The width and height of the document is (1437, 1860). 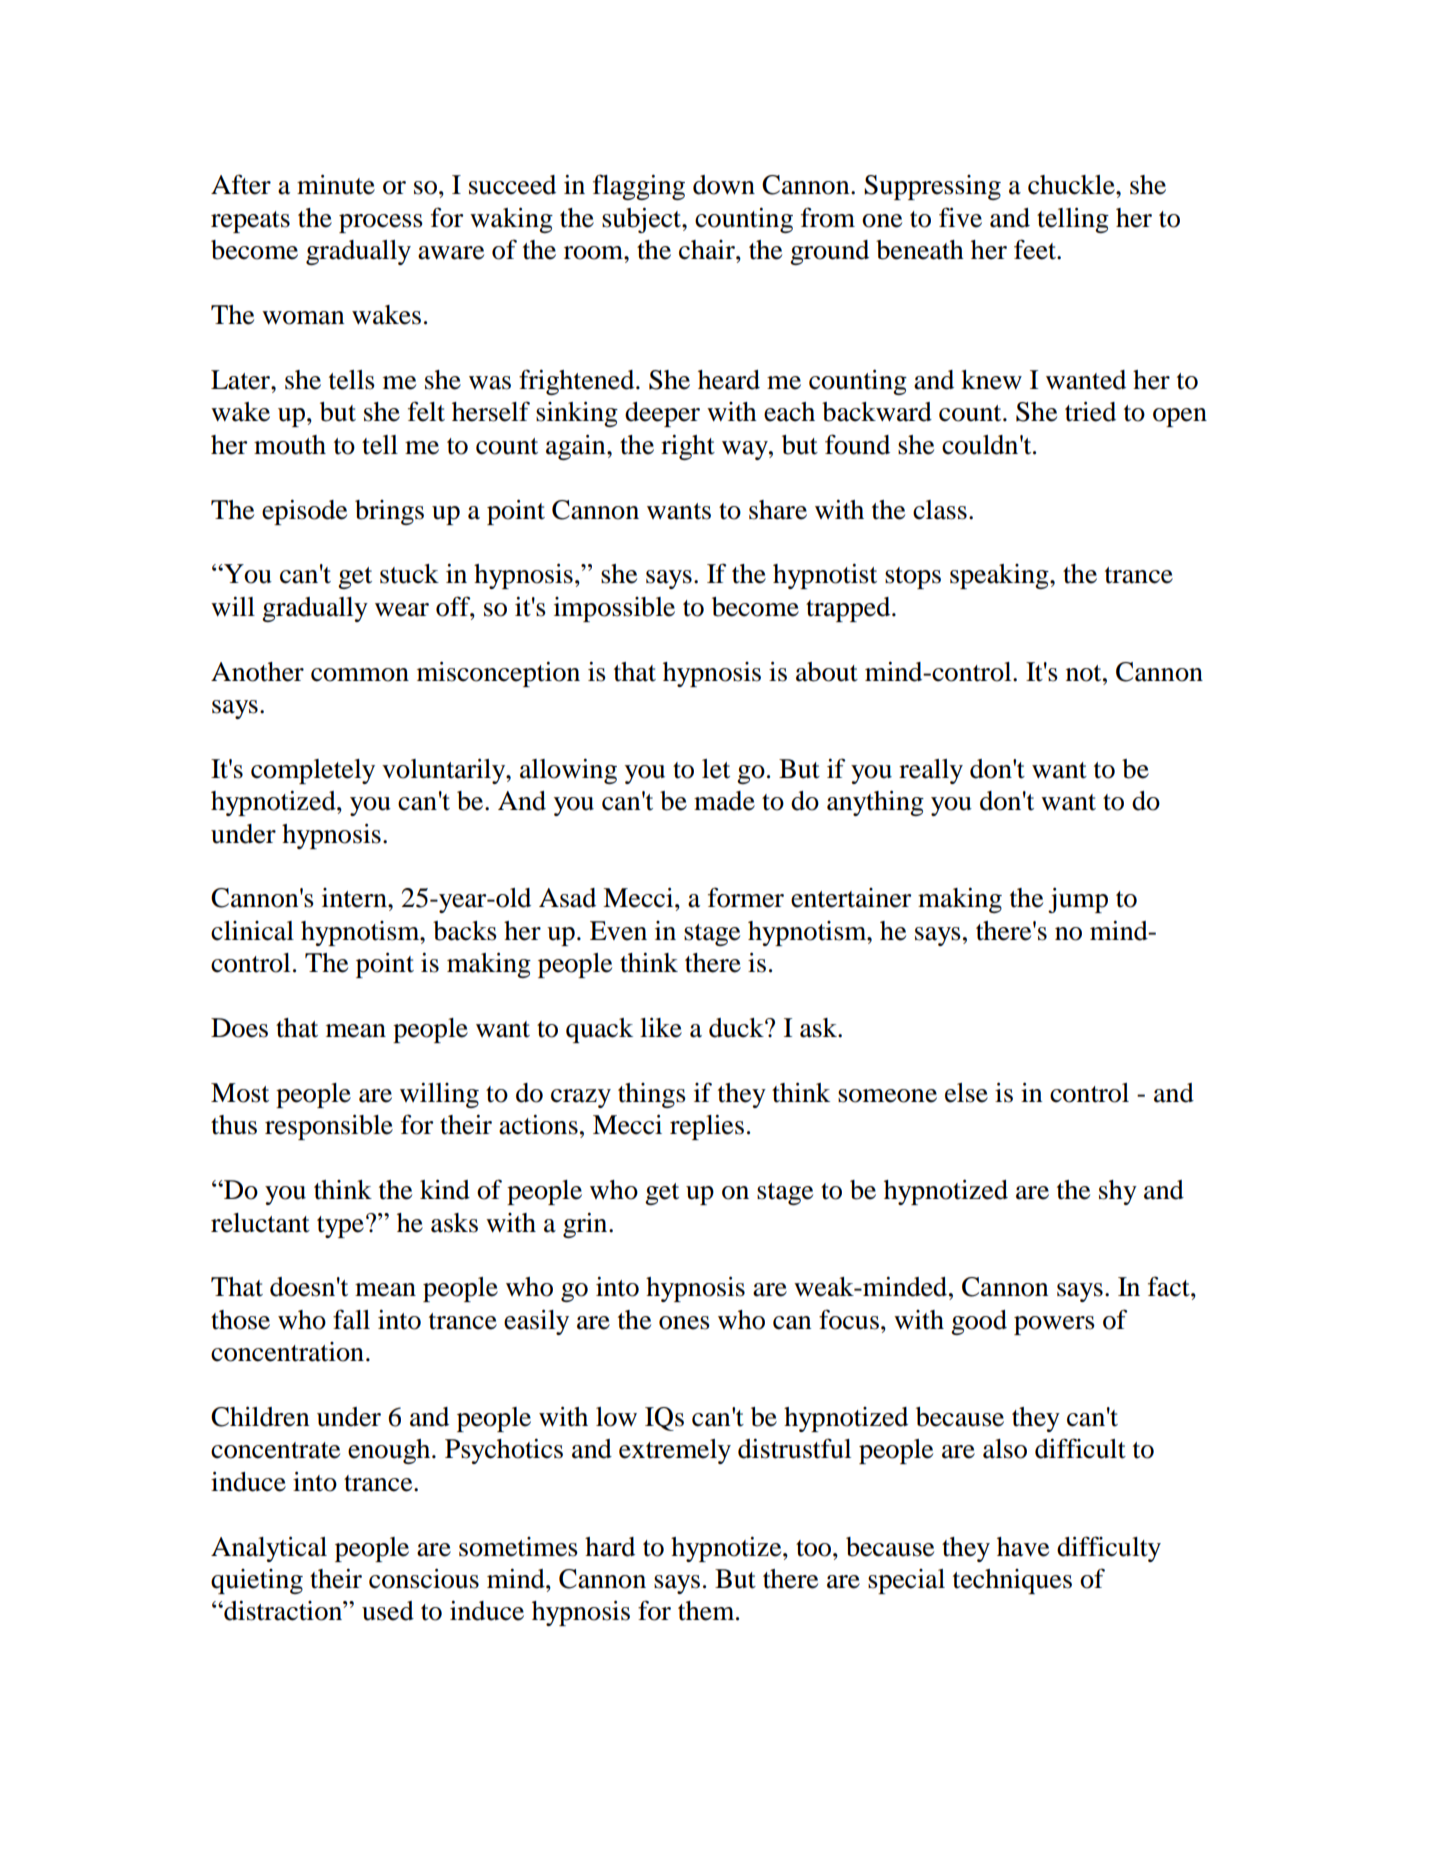 I want to click on feet, so click(x=1036, y=249).
